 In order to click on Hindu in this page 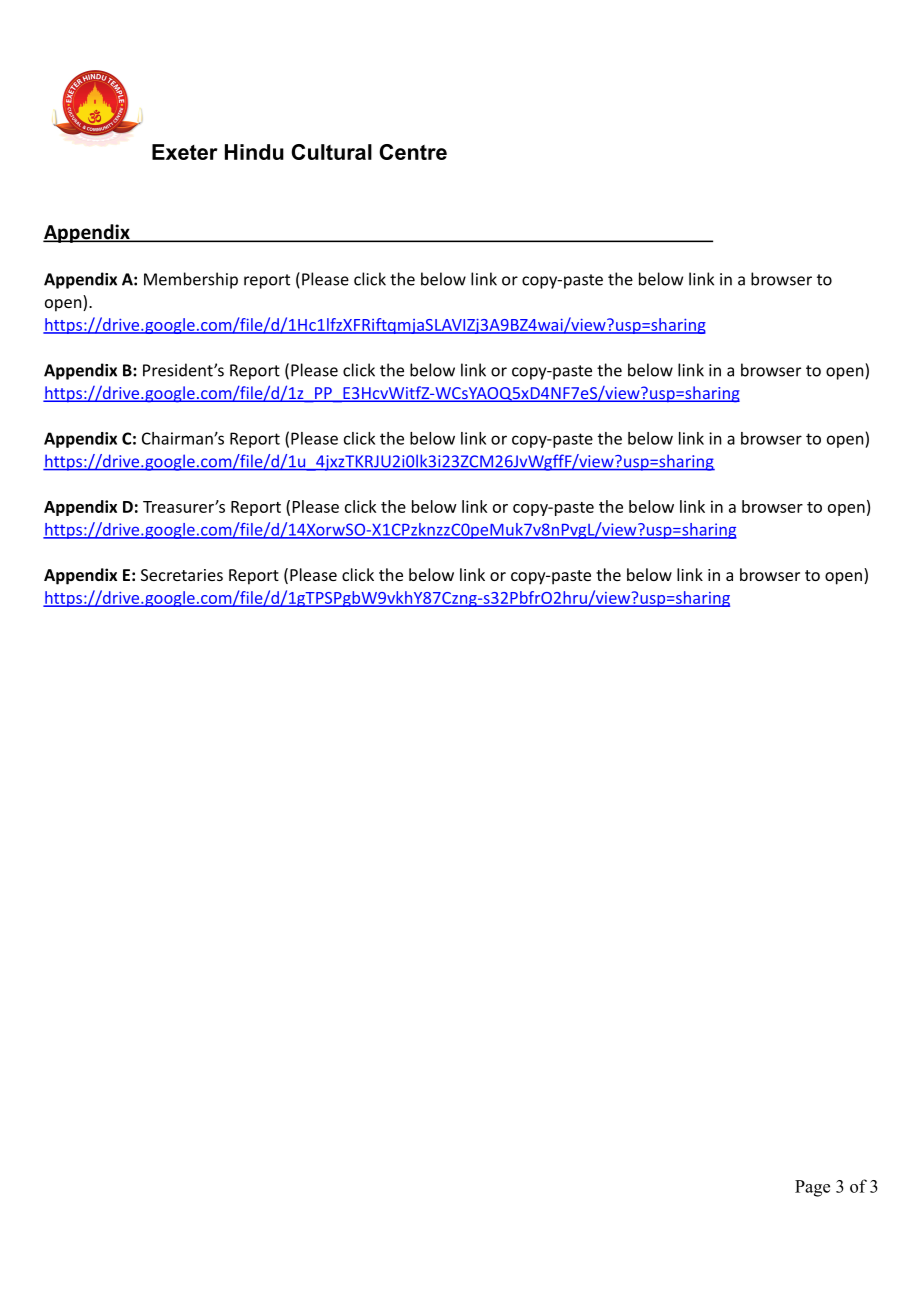, I will do `click(254, 152)`.
